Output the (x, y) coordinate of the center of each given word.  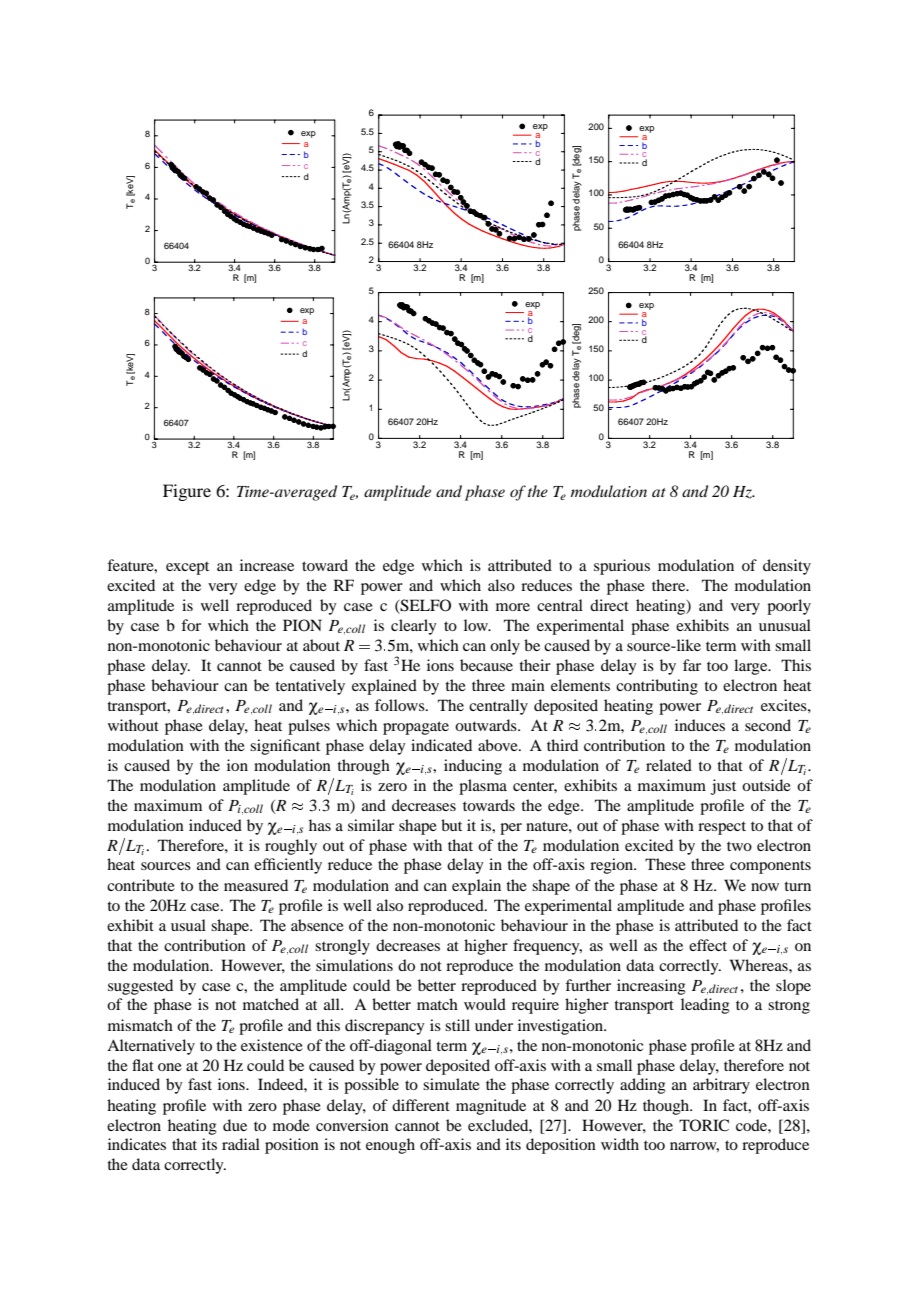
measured (256, 885)
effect (708, 945)
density (787, 567)
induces (700, 725)
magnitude (491, 1107)
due (235, 1125)
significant (285, 747)
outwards (487, 725)
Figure (187, 492)
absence (317, 925)
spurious (622, 567)
